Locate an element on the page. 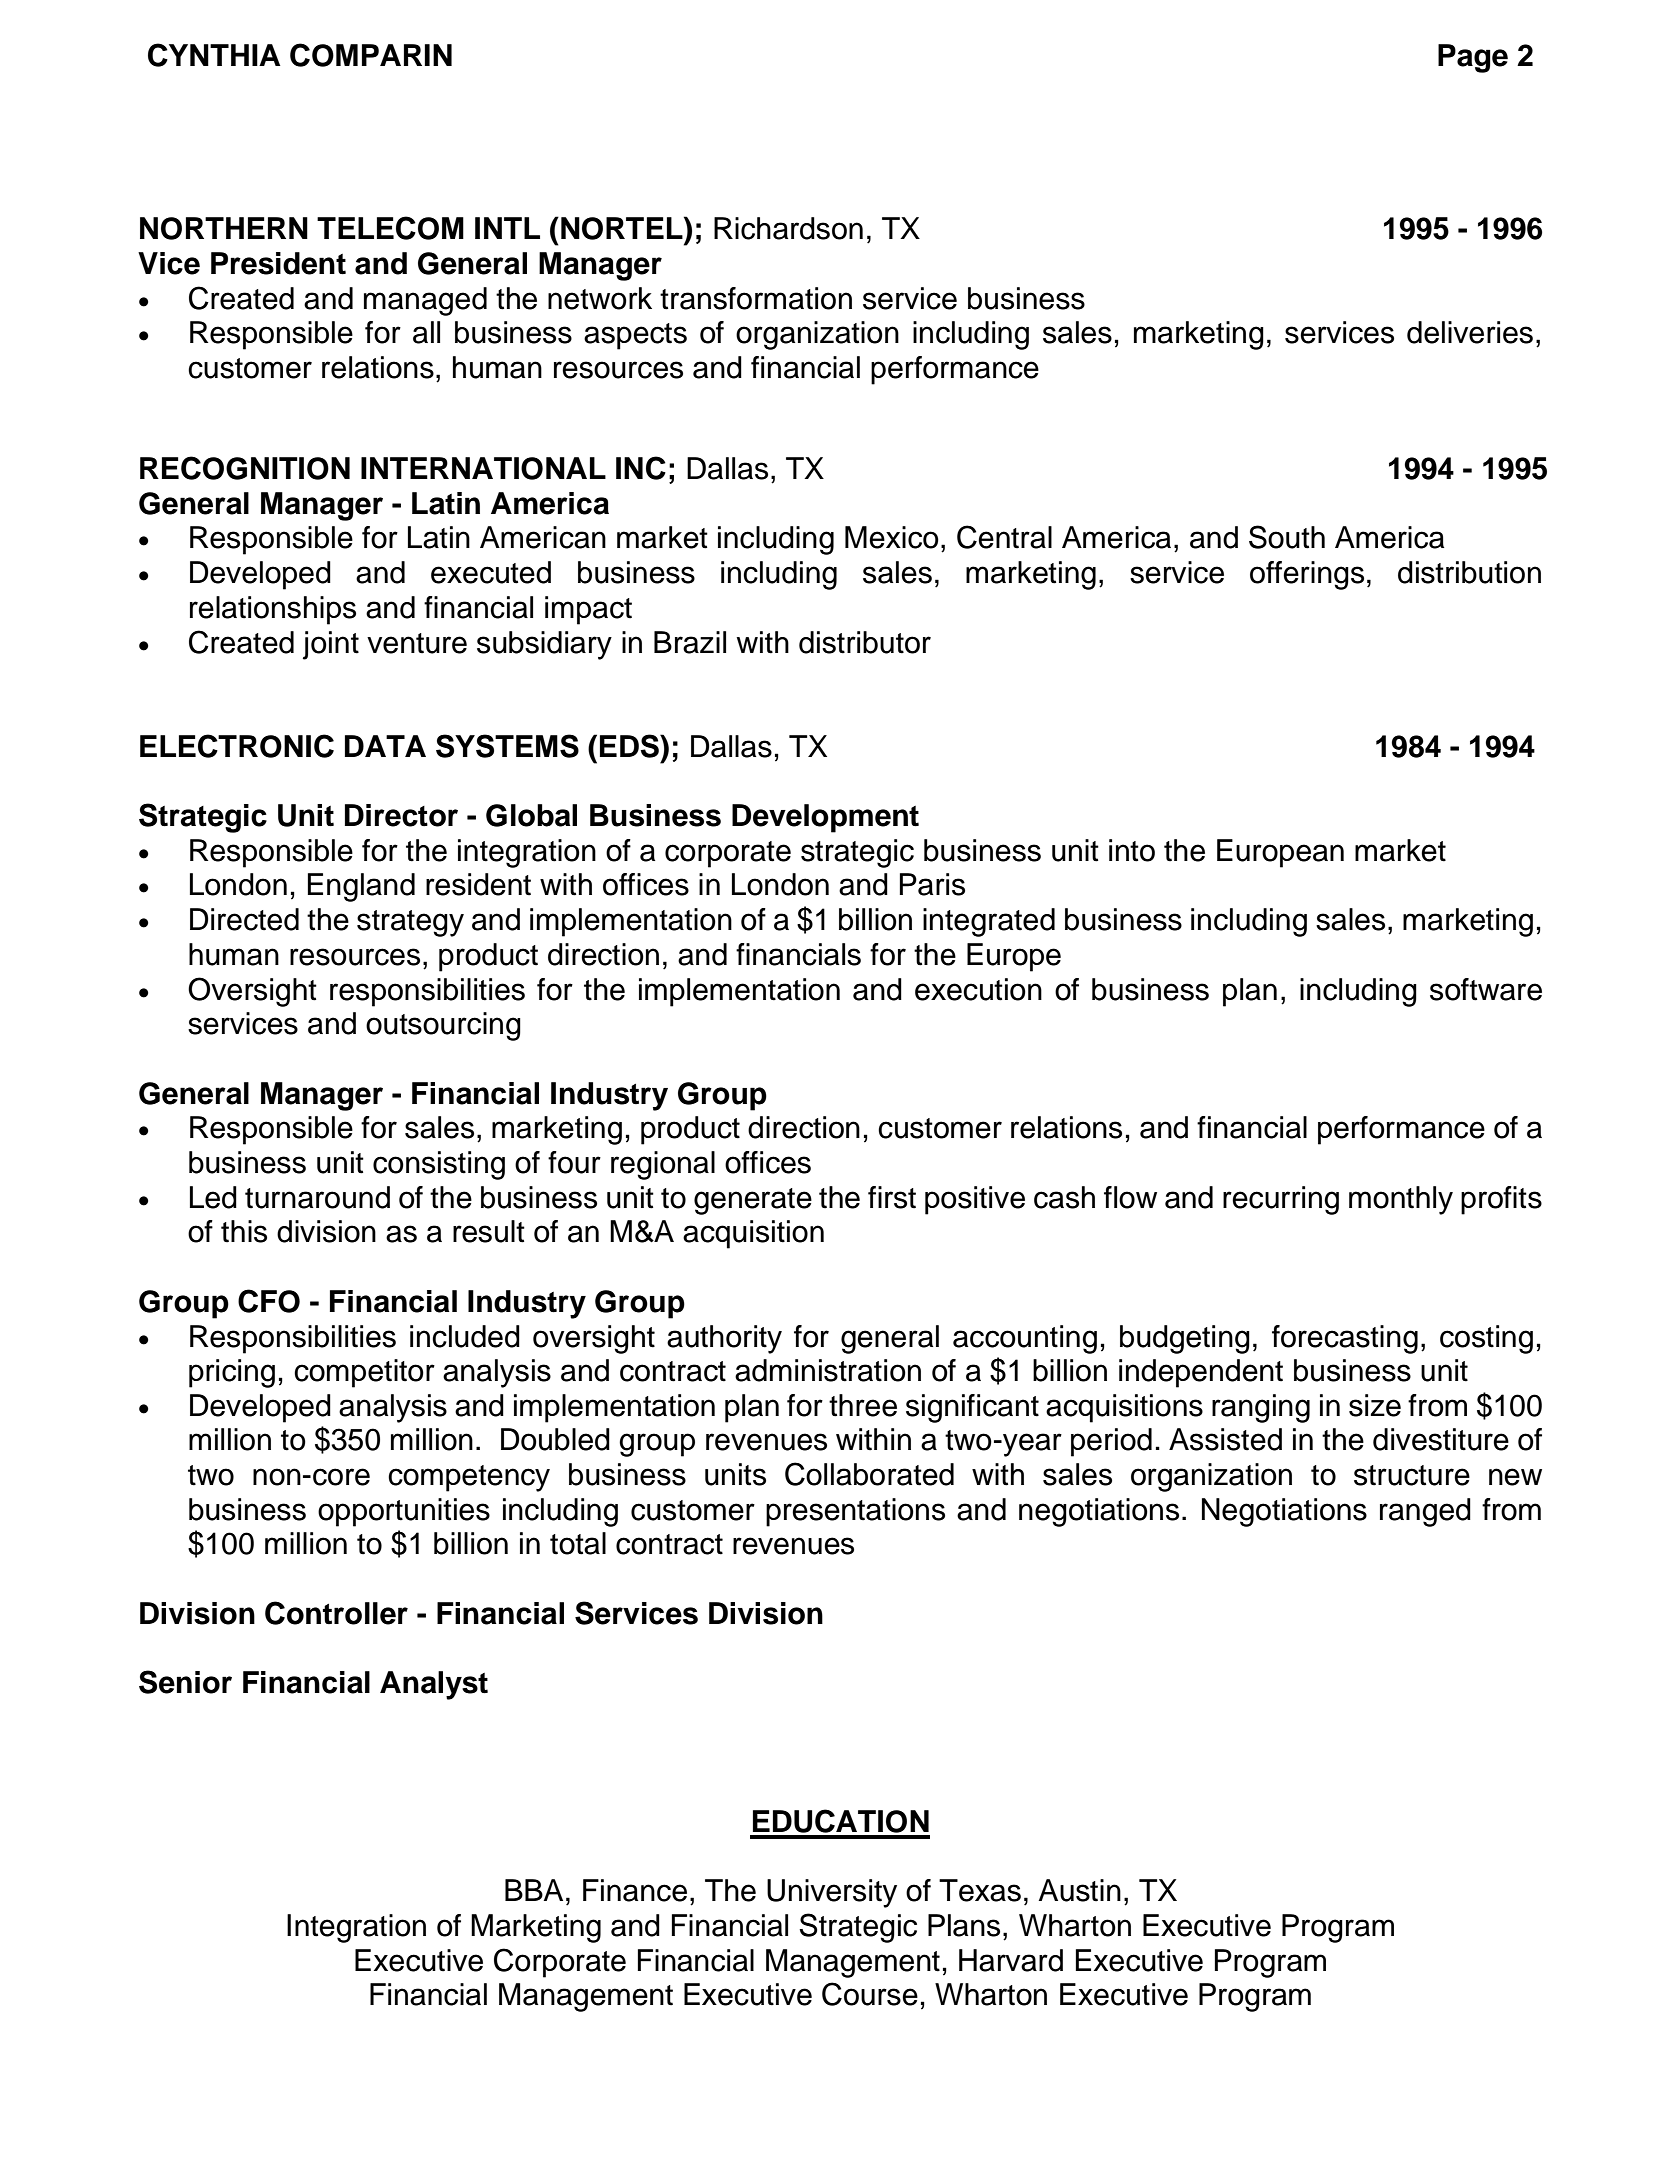  Mexico is located at coordinates (892, 537).
